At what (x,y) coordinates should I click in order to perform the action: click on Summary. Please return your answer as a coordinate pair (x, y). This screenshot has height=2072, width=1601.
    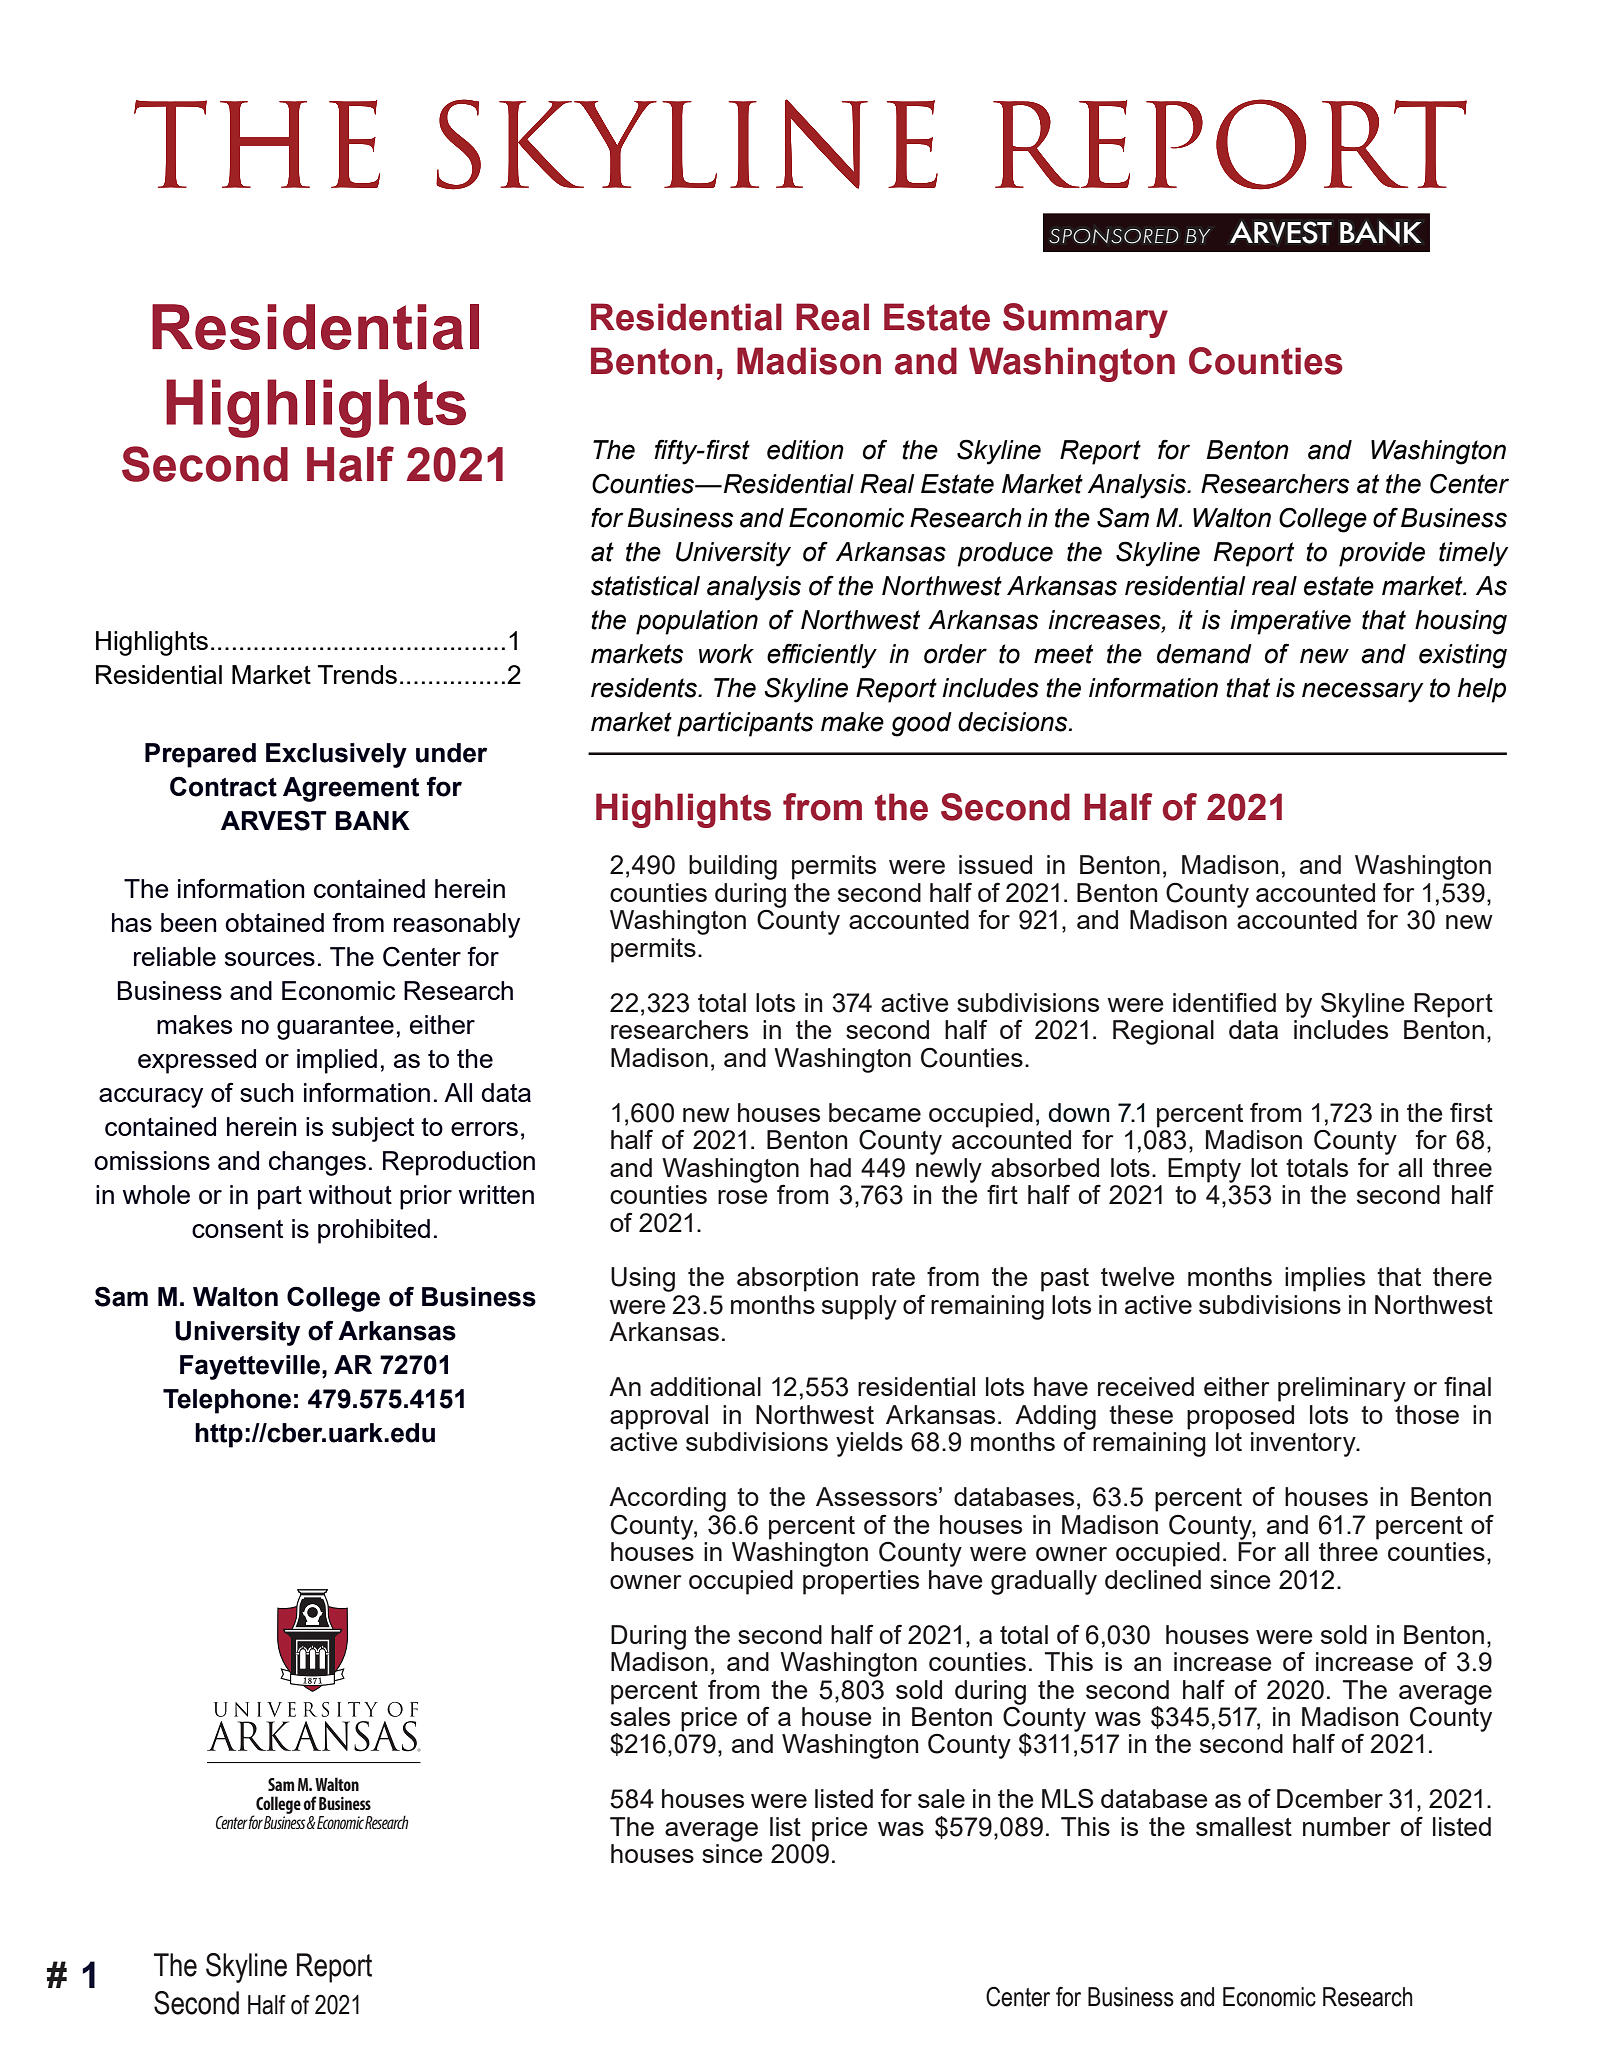
    Looking at the image, I should click on (1085, 320).
